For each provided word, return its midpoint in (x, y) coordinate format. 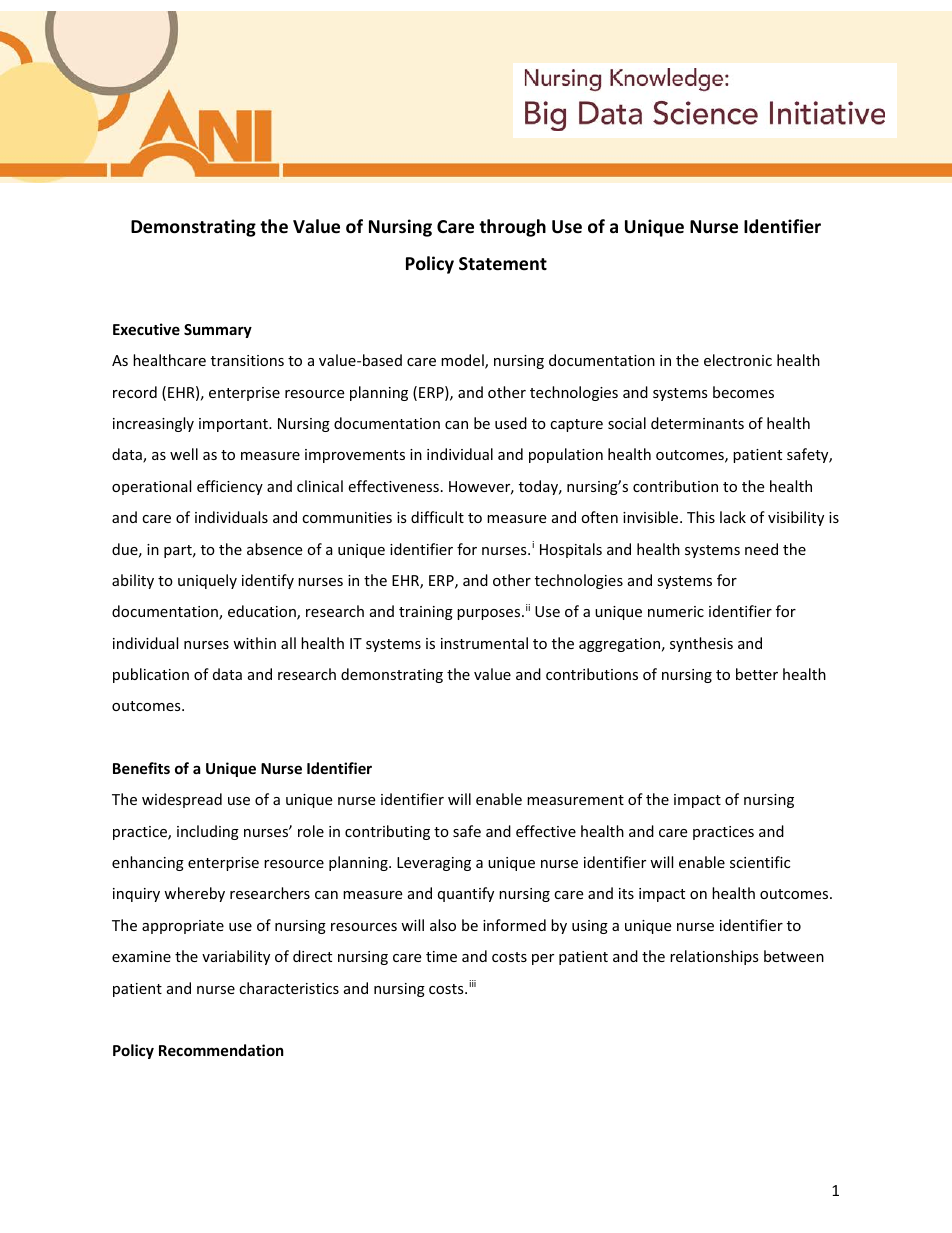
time (441, 956)
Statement (503, 264)
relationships (714, 957)
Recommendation (221, 1050)
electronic (738, 360)
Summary (218, 331)
